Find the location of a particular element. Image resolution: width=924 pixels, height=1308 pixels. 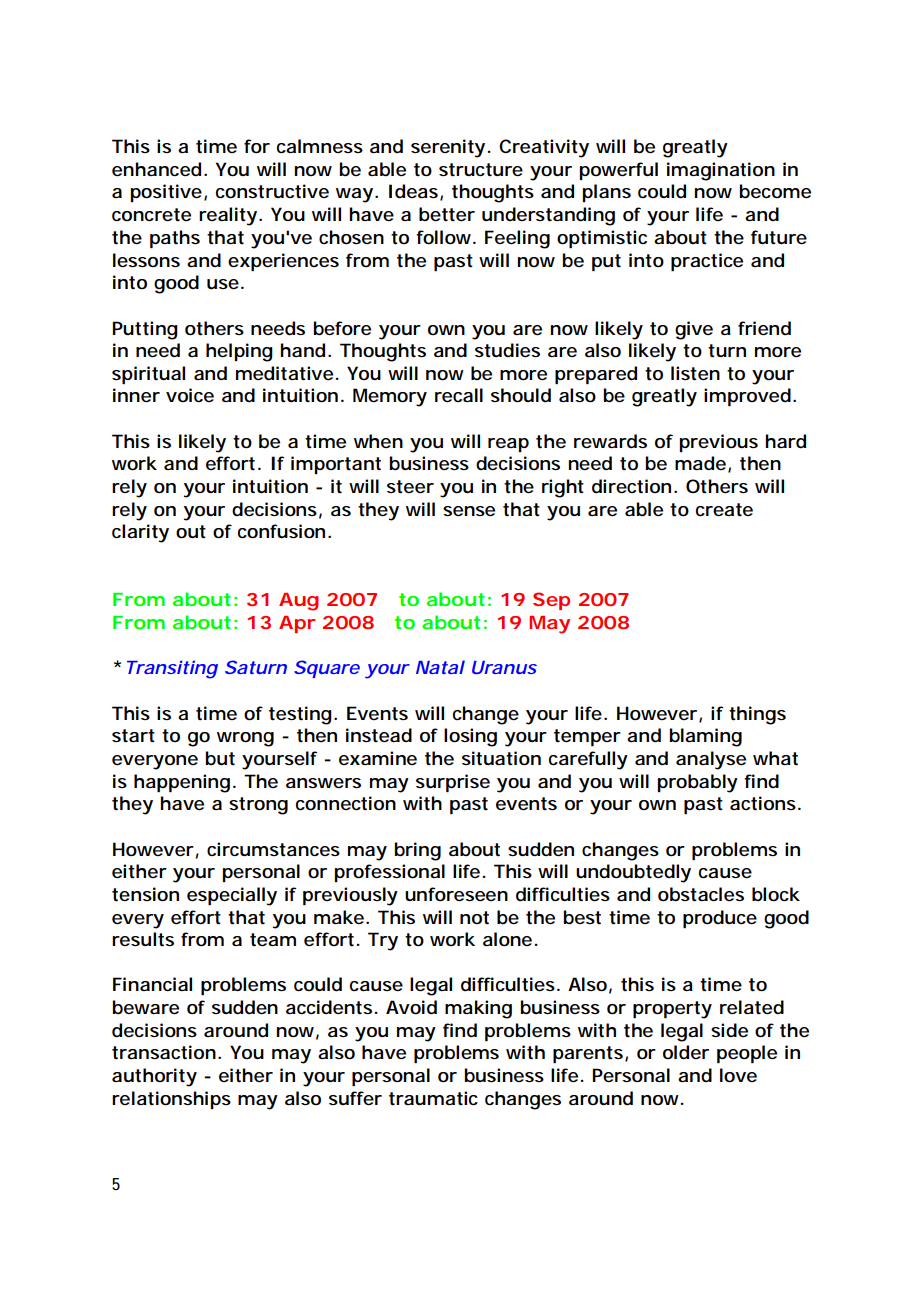

imagination is located at coordinates (721, 171).
